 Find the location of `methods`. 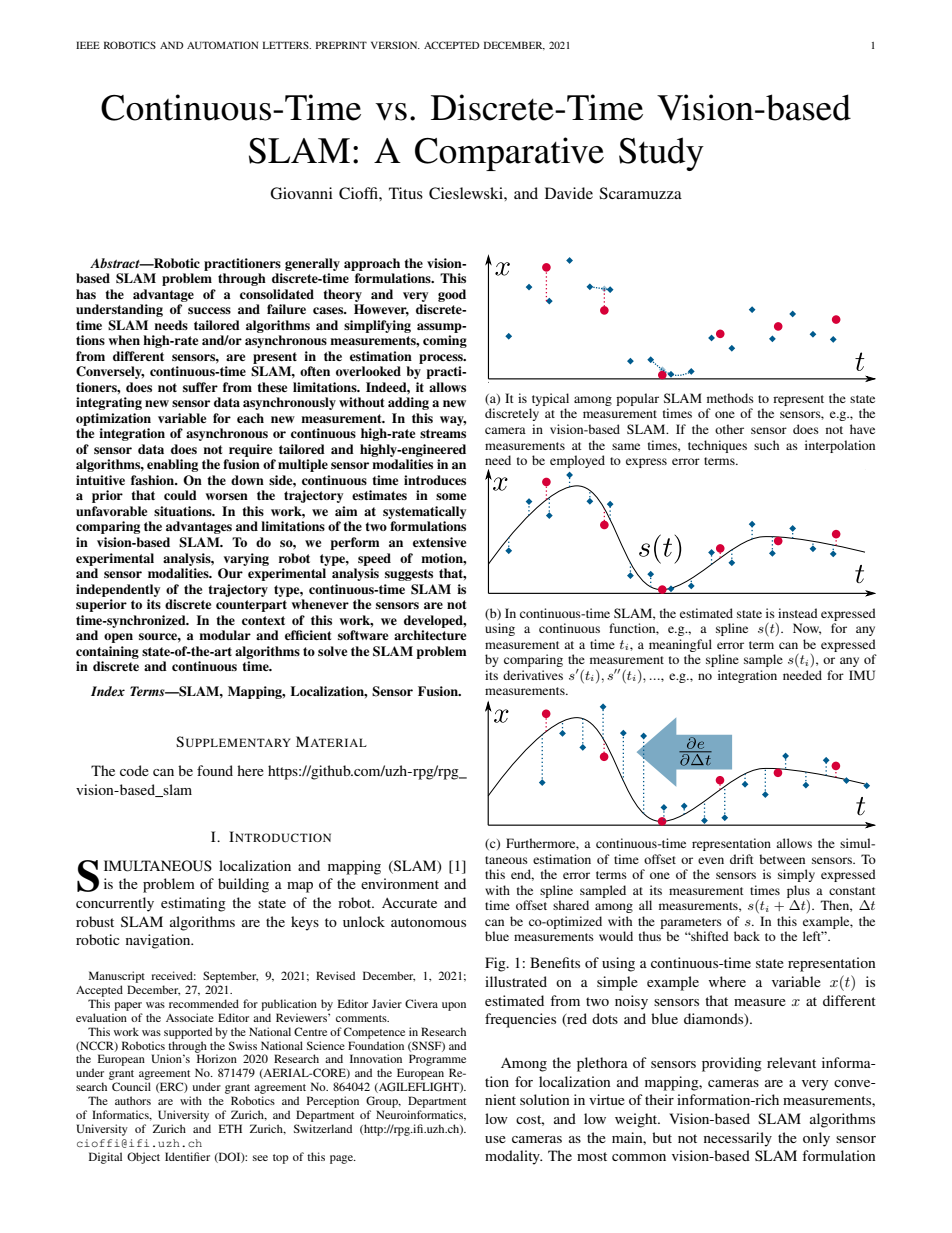

methods is located at coordinates (730, 398).
